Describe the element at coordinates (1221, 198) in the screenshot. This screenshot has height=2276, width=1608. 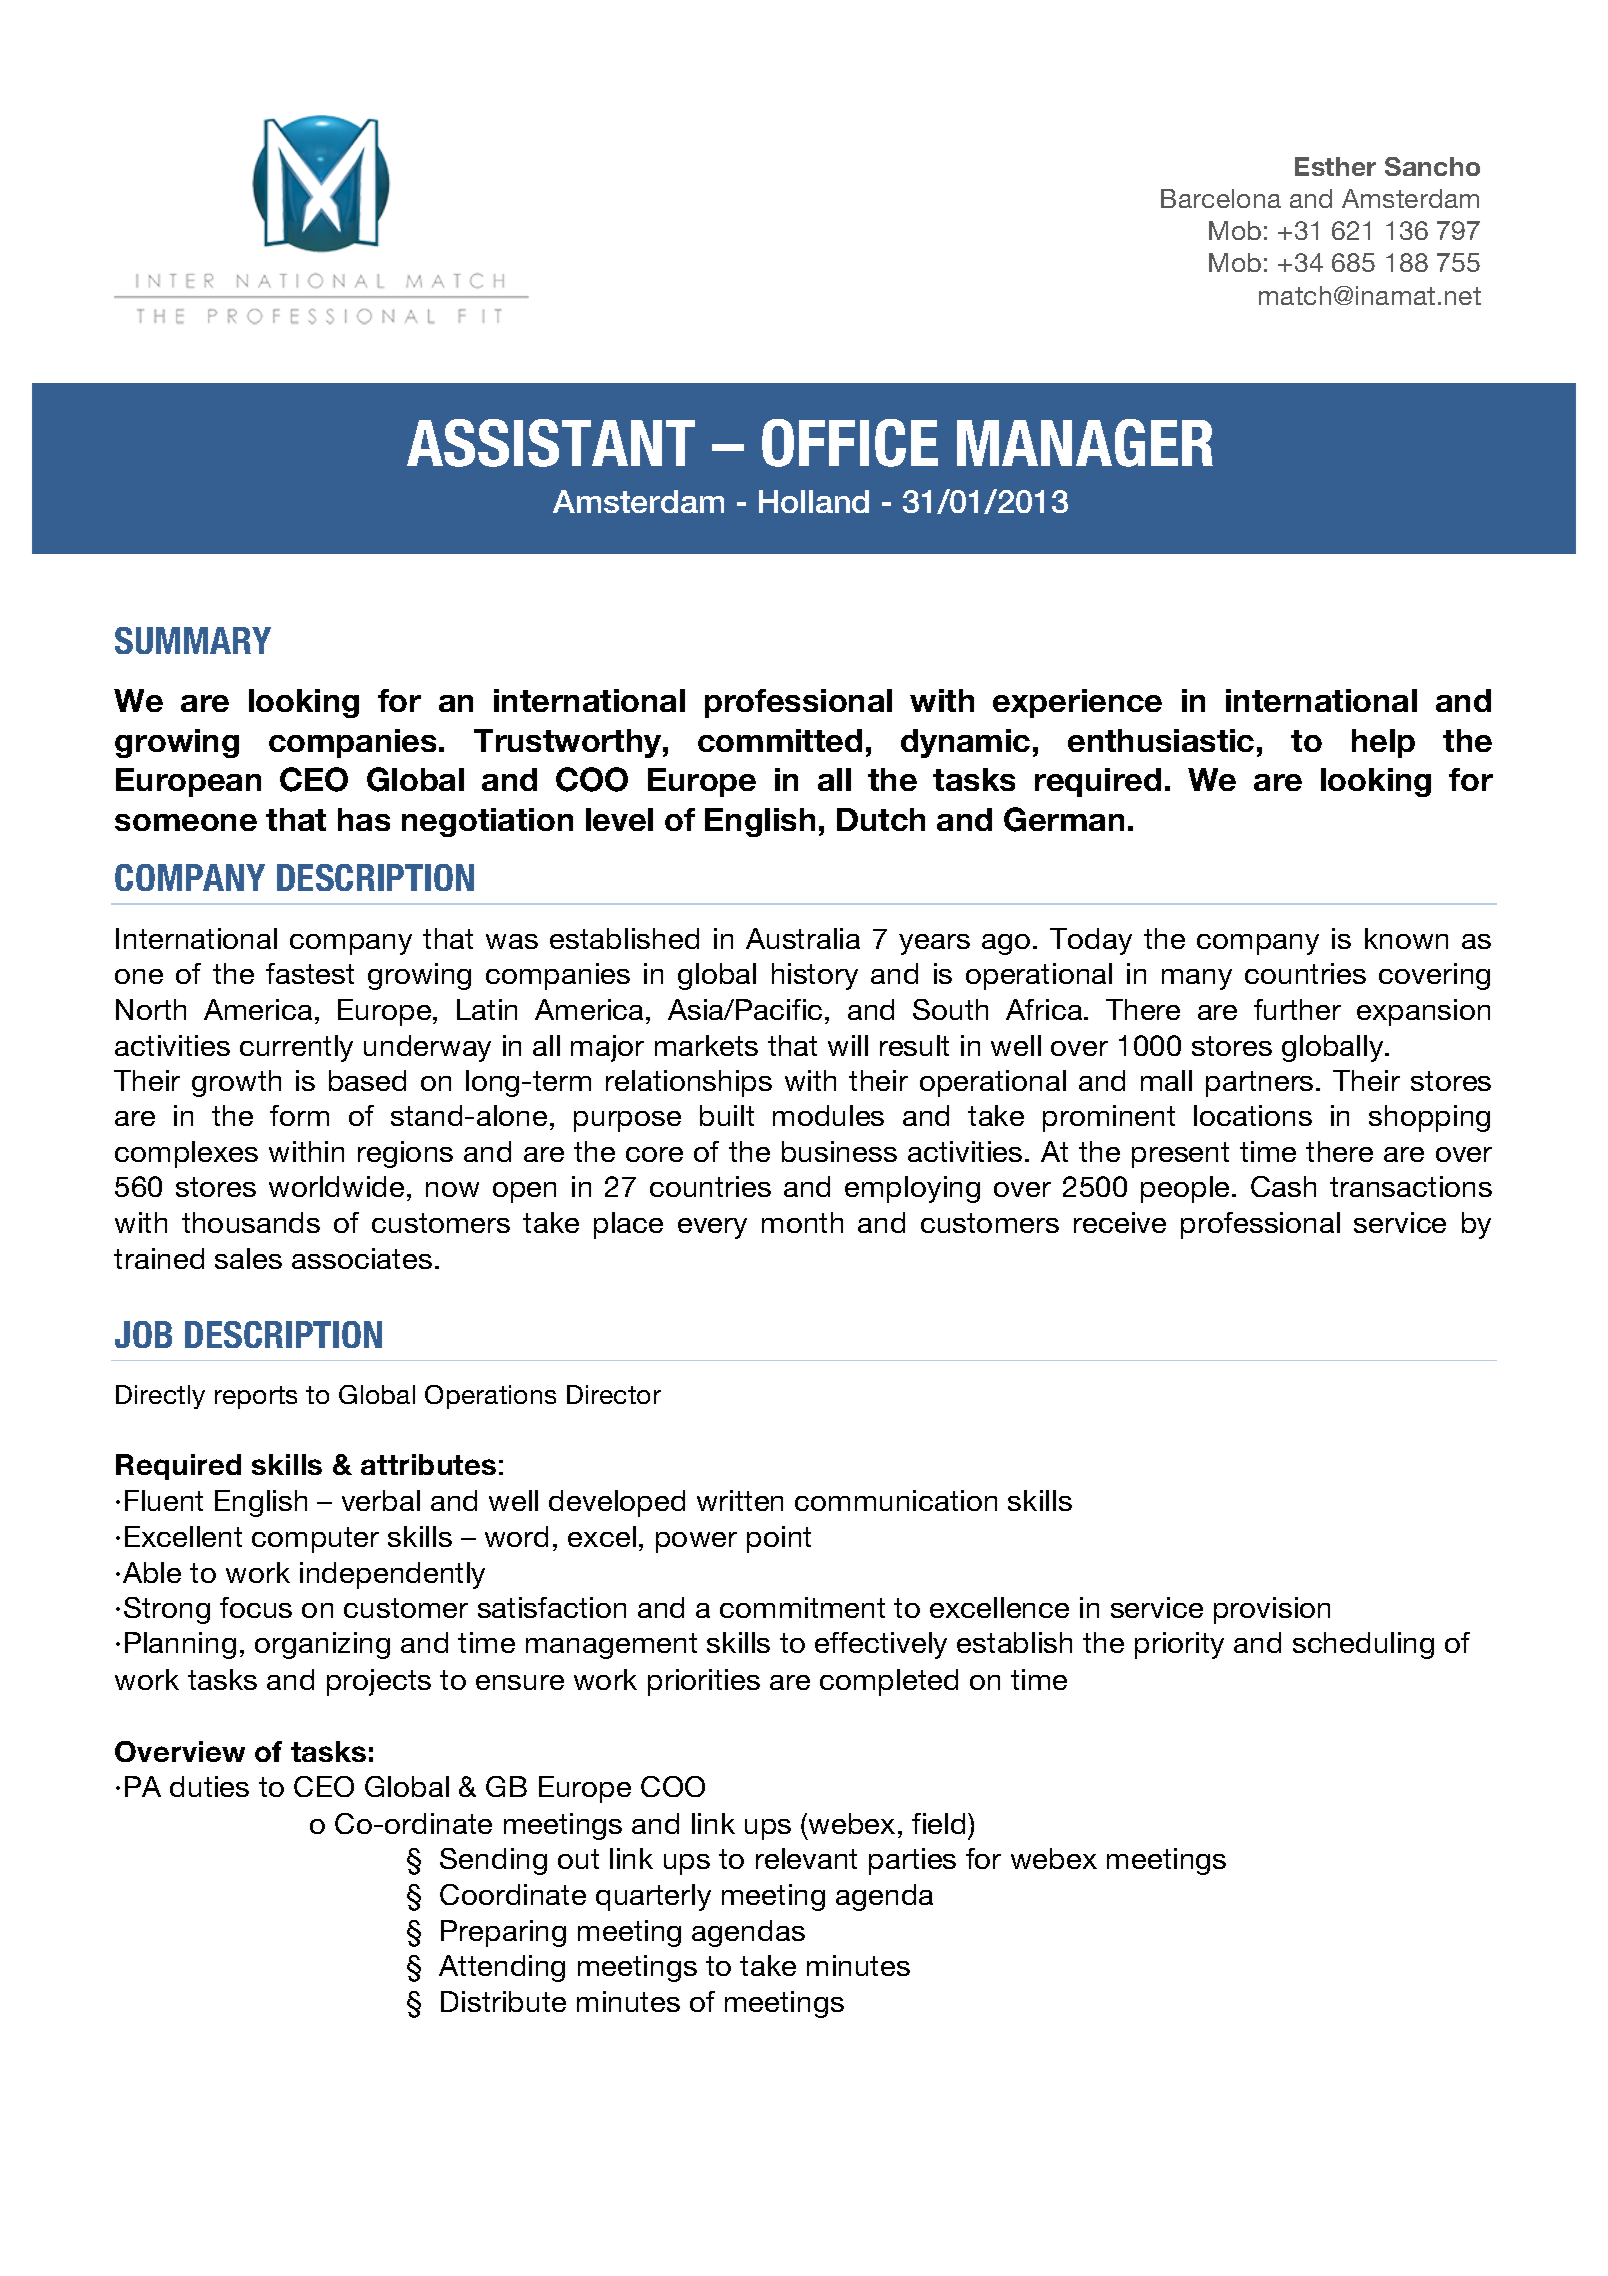
I see `Barcelona` at that location.
